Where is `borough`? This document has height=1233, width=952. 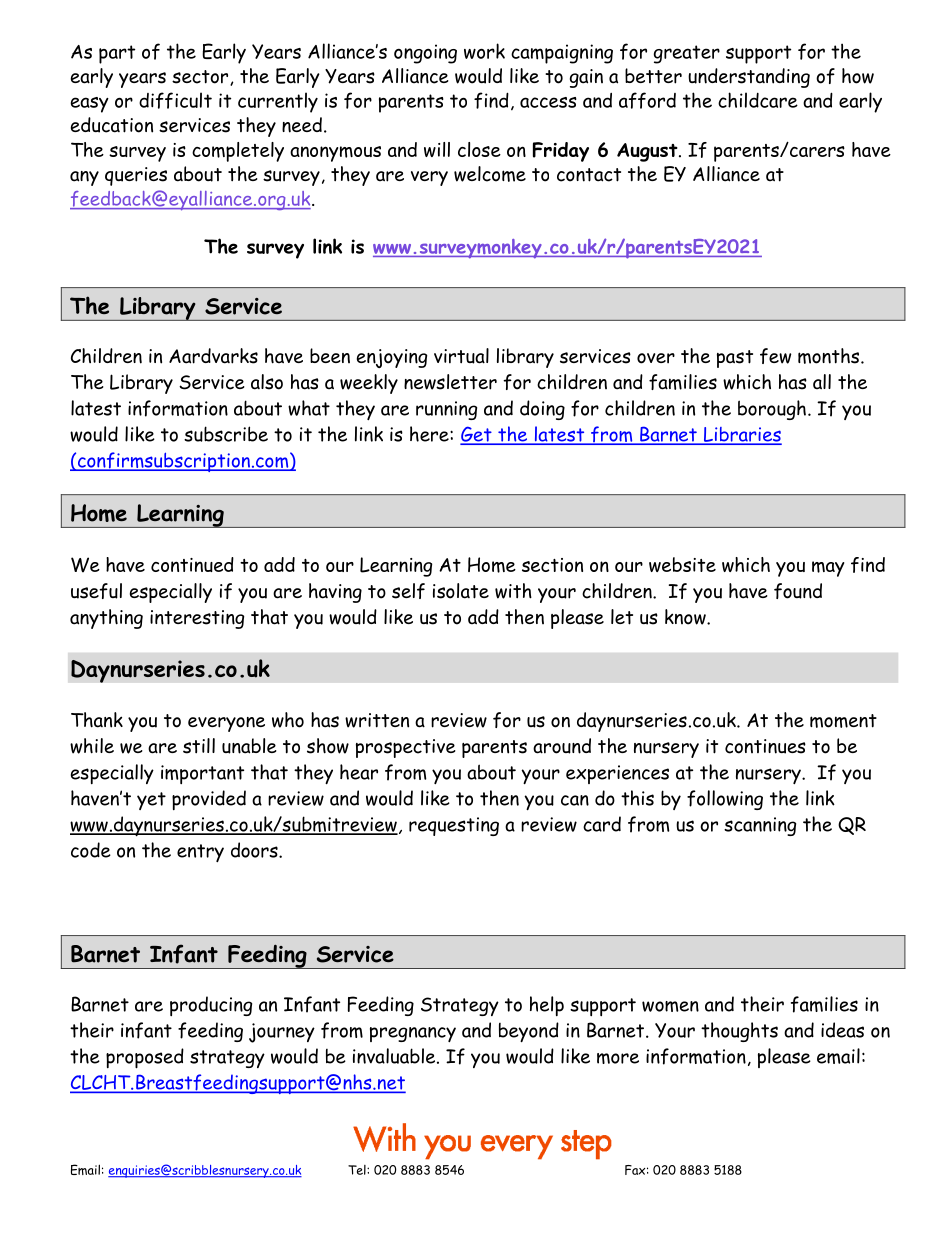
borough is located at coordinates (772, 410).
